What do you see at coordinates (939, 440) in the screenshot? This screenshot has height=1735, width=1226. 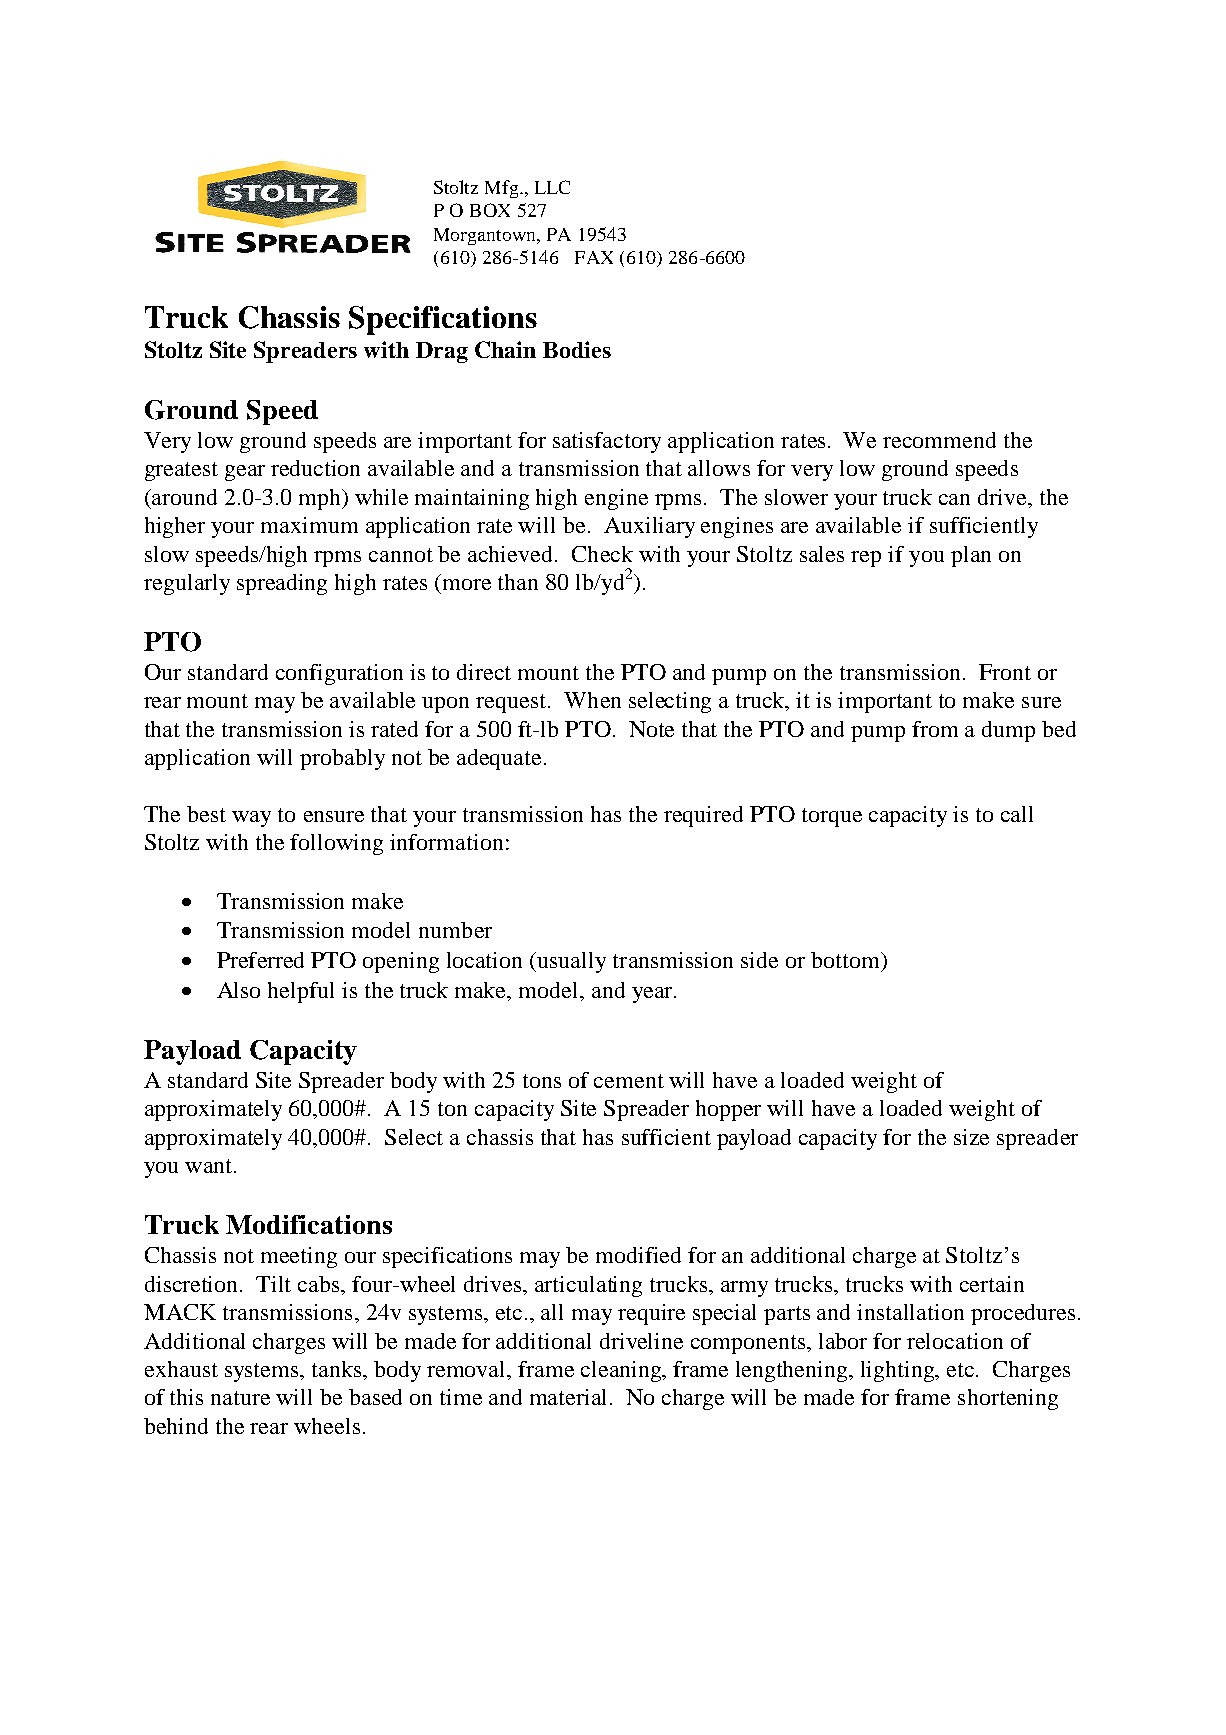 I see `recommend` at bounding box center [939, 440].
